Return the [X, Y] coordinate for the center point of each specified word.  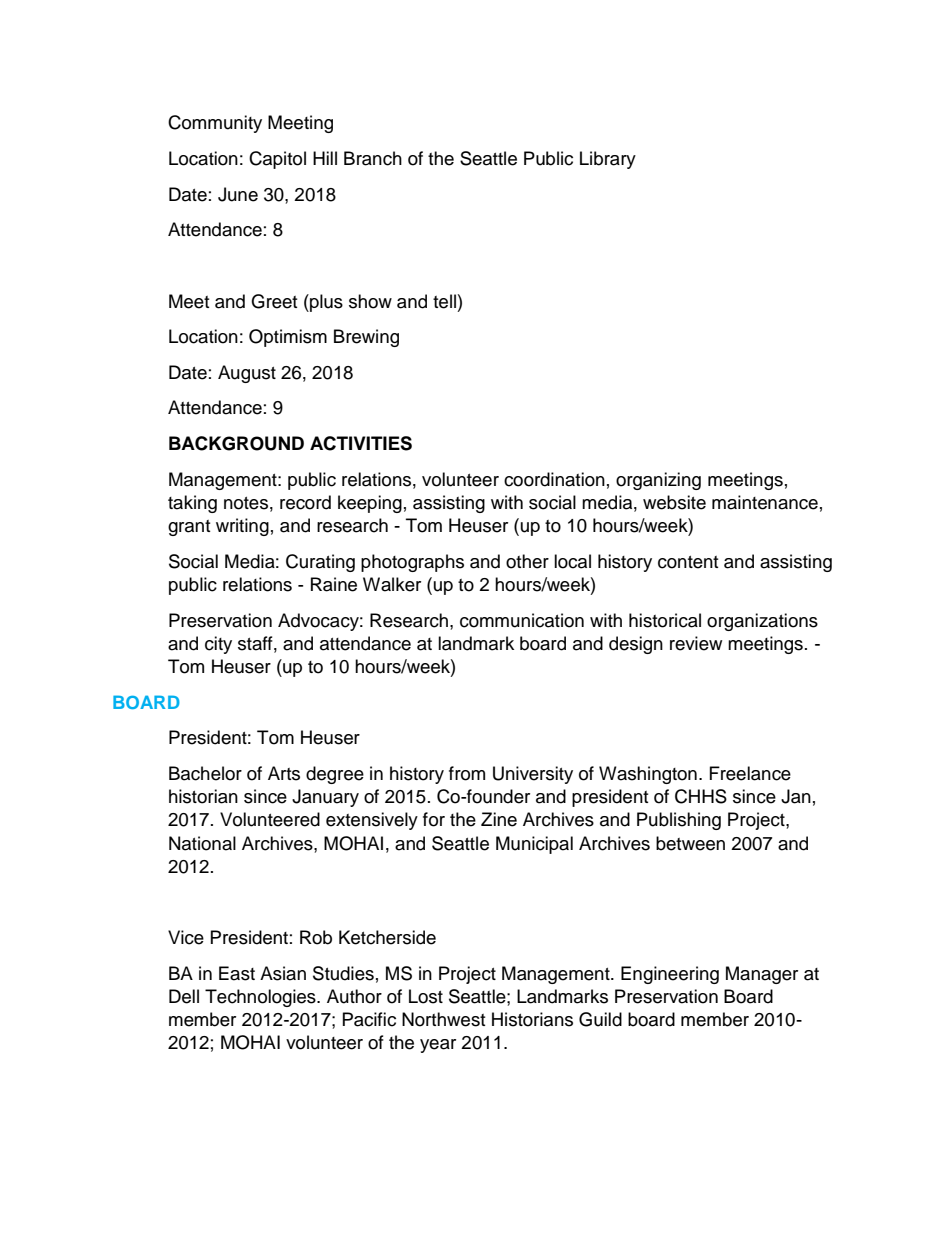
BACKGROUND [236, 443]
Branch [373, 158]
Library [608, 160]
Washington [648, 775]
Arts [284, 773]
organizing [658, 481]
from [467, 773]
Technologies [261, 998]
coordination [554, 479]
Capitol [277, 160]
